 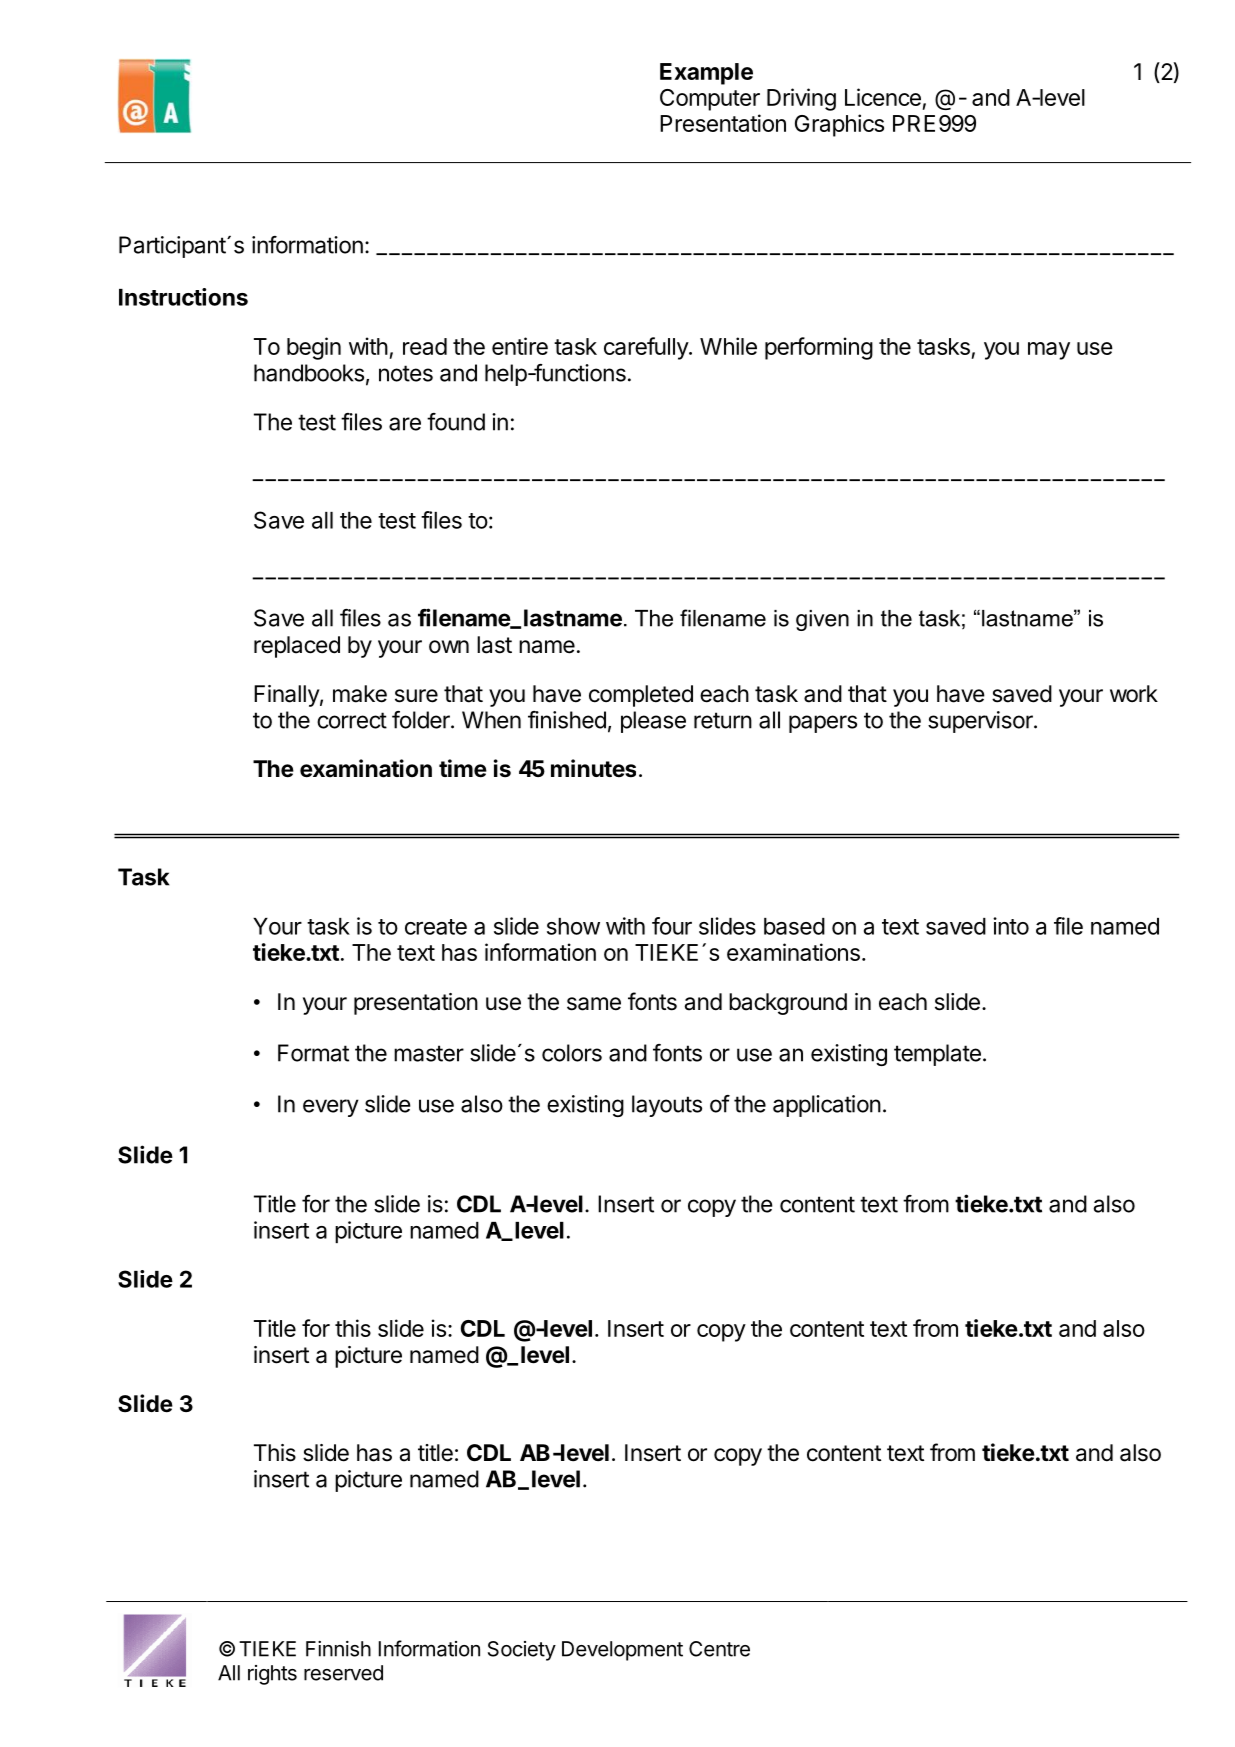 What do you see at coordinates (883, 97) in the screenshot?
I see `Licence` at bounding box center [883, 97].
